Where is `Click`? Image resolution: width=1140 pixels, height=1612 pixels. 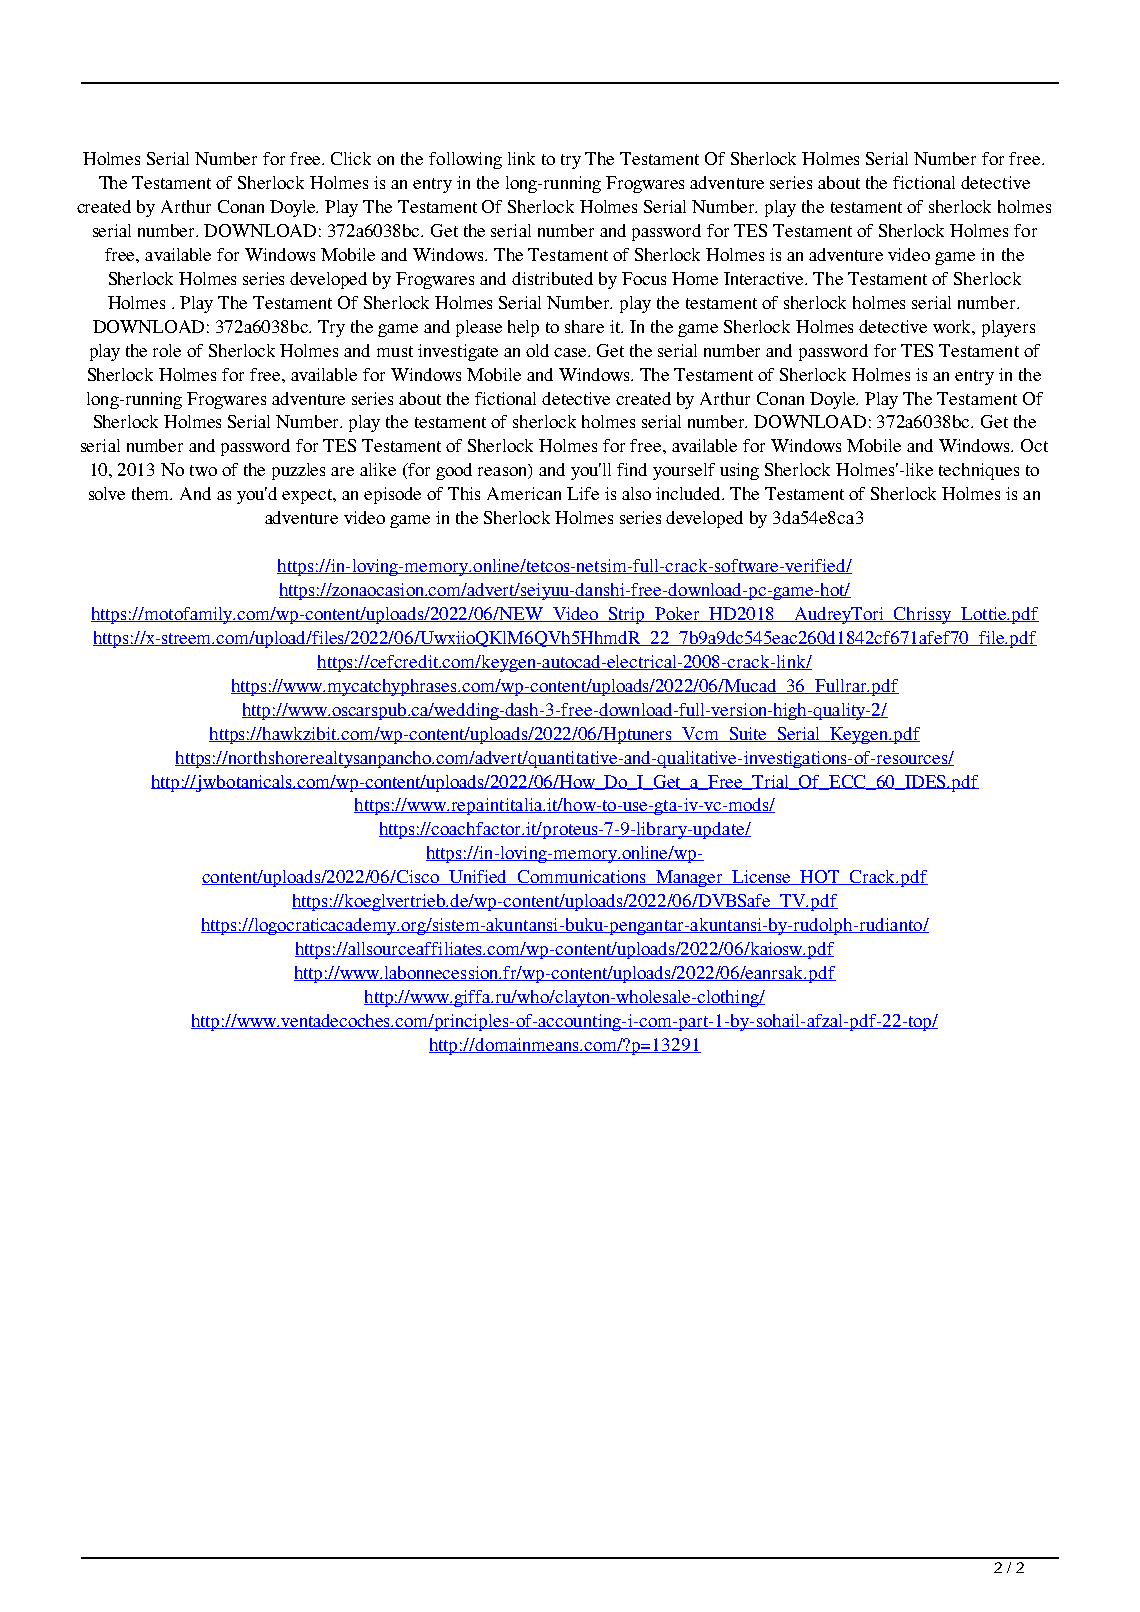 Click is located at coordinates (351, 158).
